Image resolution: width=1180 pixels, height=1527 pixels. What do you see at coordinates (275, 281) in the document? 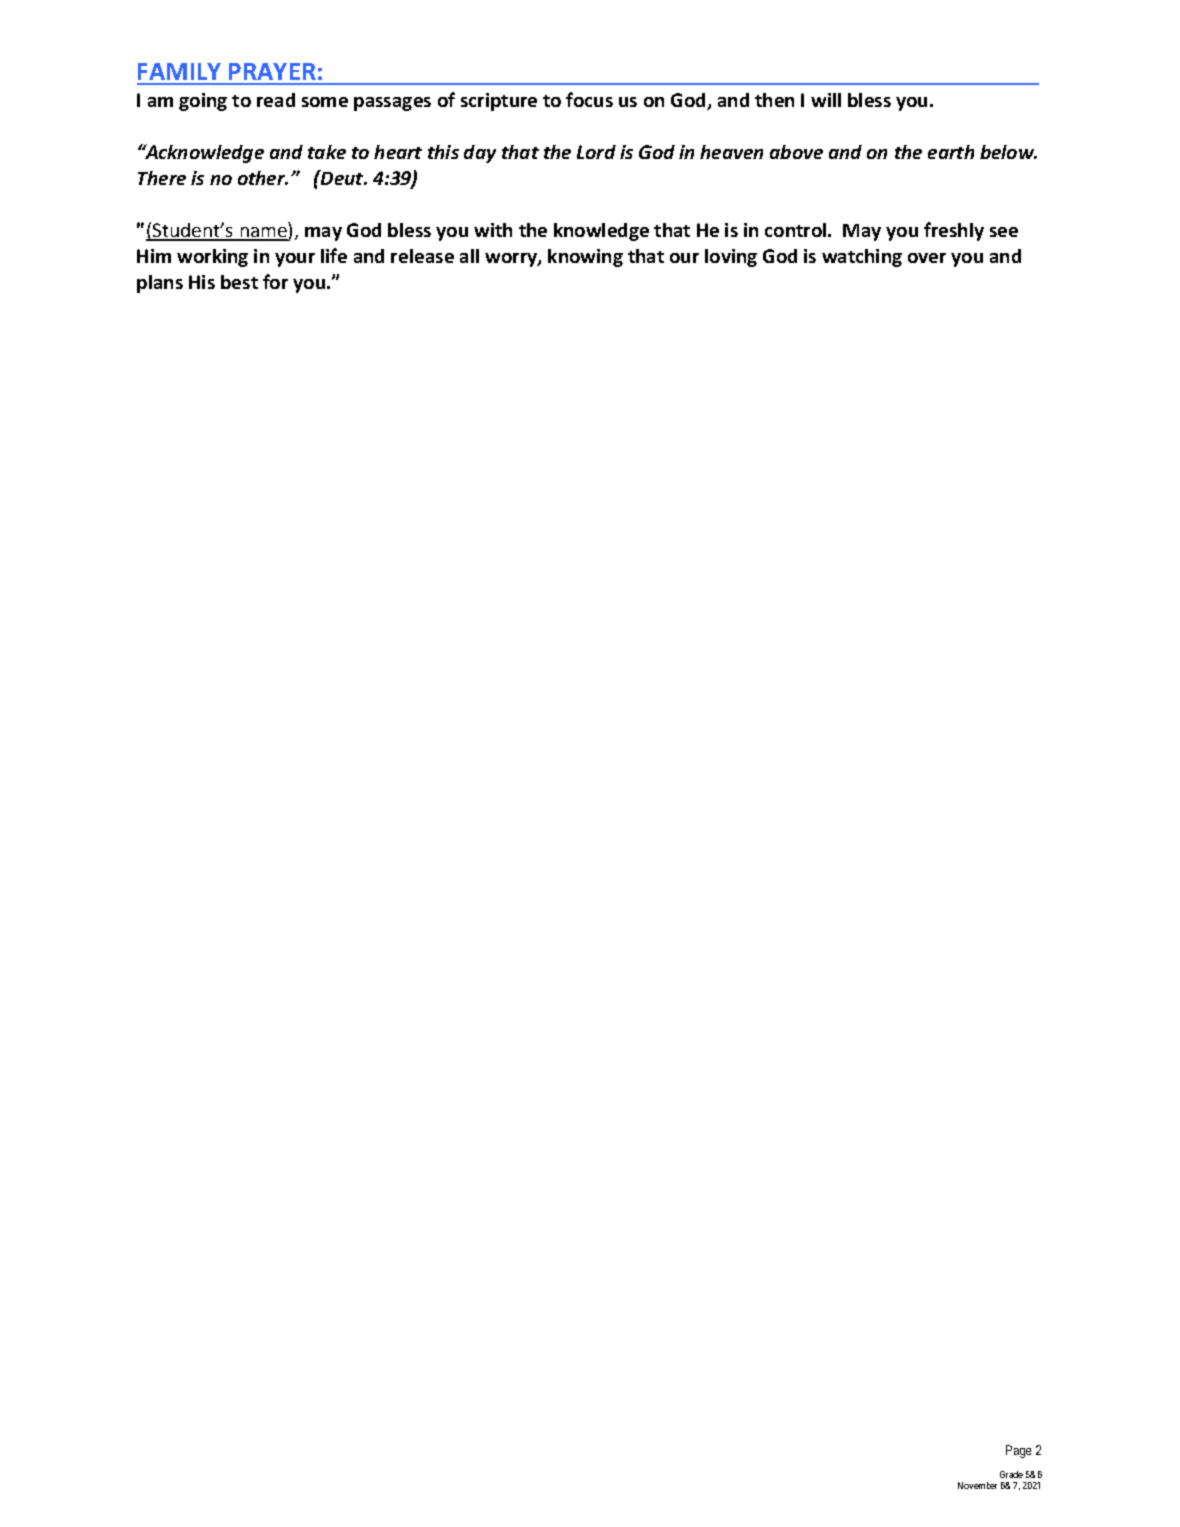
I see `for` at bounding box center [275, 281].
